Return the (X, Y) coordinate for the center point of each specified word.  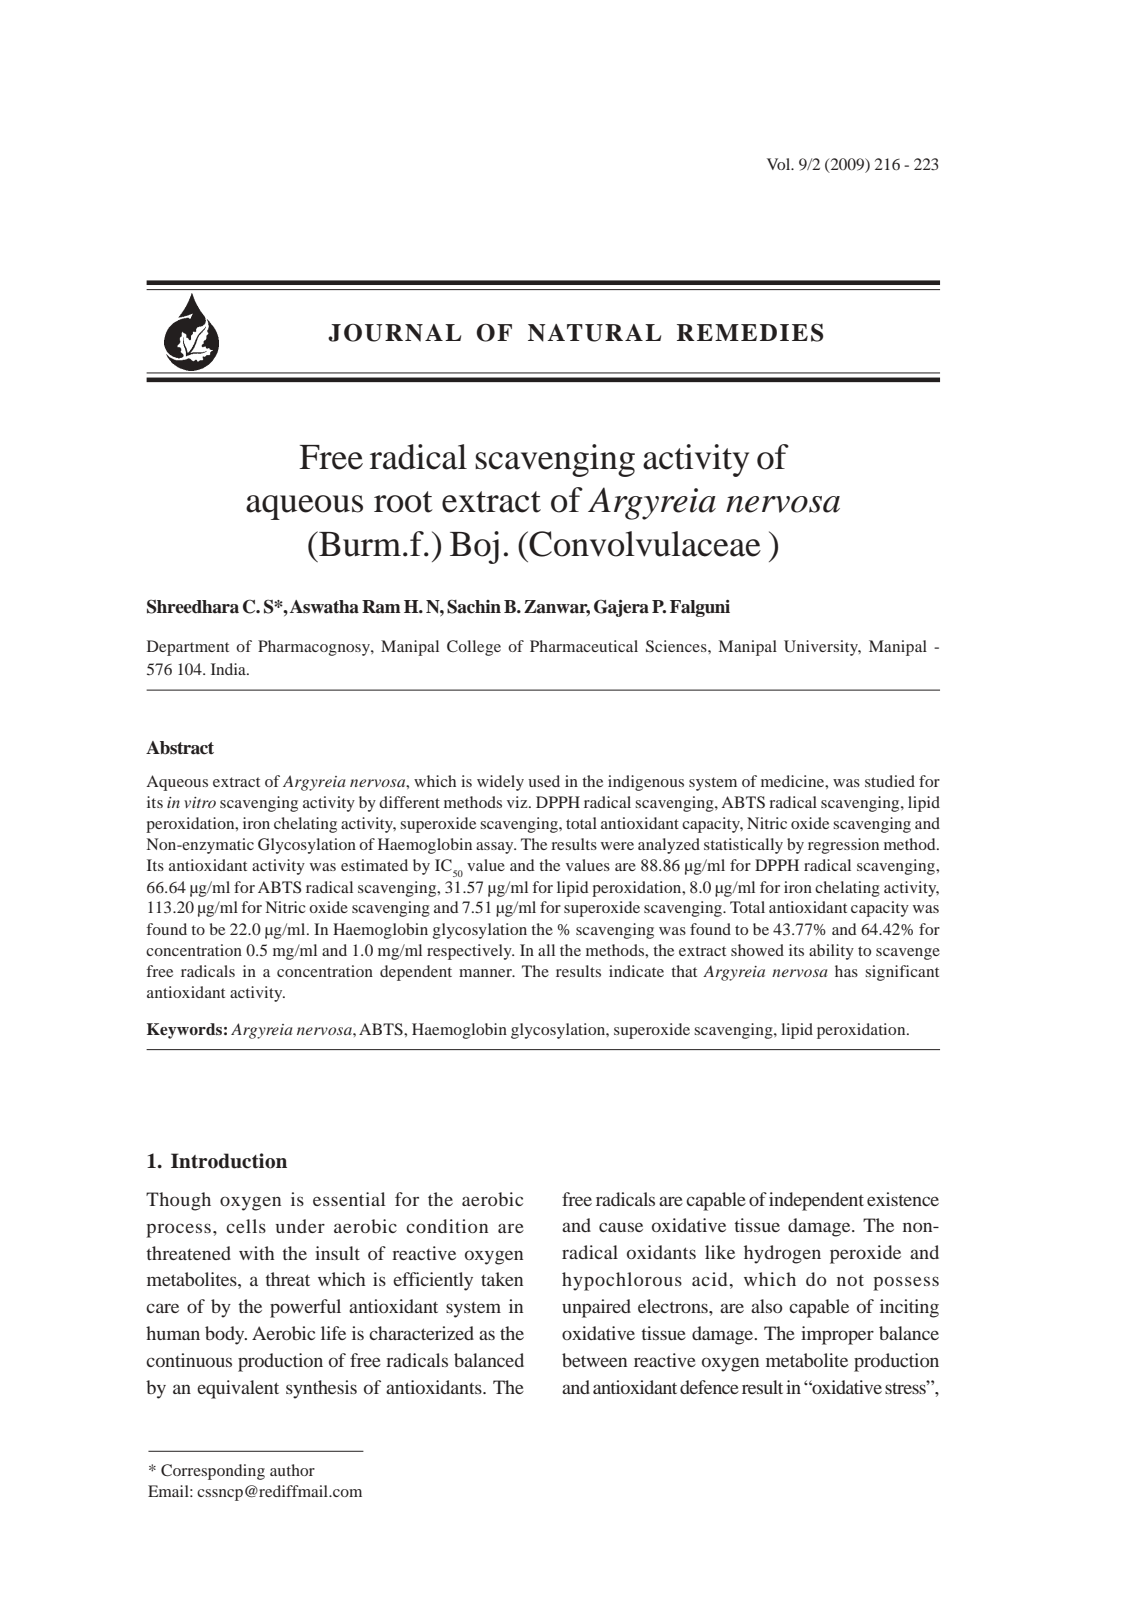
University (822, 648)
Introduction (229, 1161)
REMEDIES (750, 332)
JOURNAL (394, 333)
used (544, 781)
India (229, 669)
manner (486, 973)
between (594, 1360)
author (292, 1470)
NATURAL (594, 333)
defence (709, 1387)
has (846, 971)
